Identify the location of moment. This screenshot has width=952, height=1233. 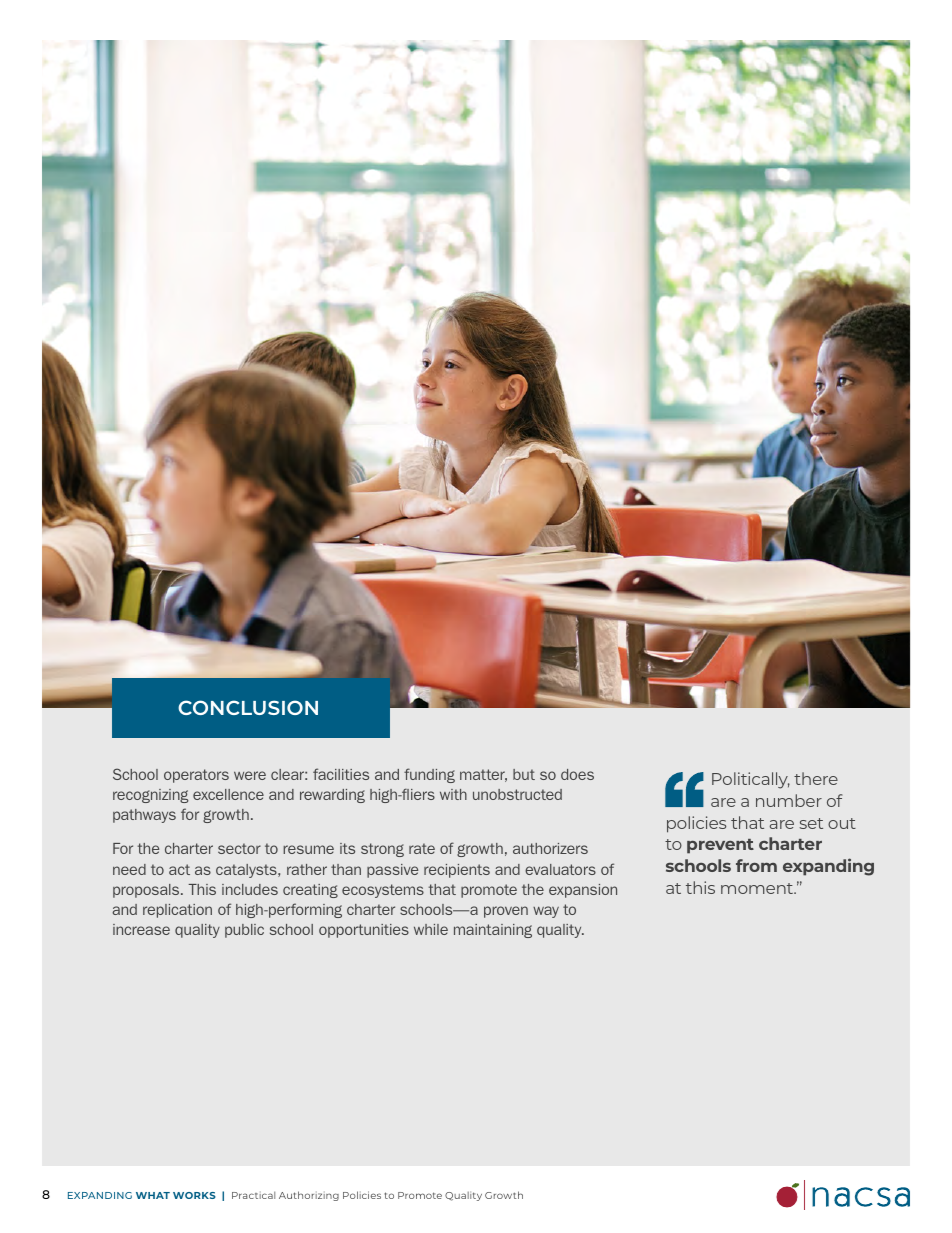
(758, 888).
